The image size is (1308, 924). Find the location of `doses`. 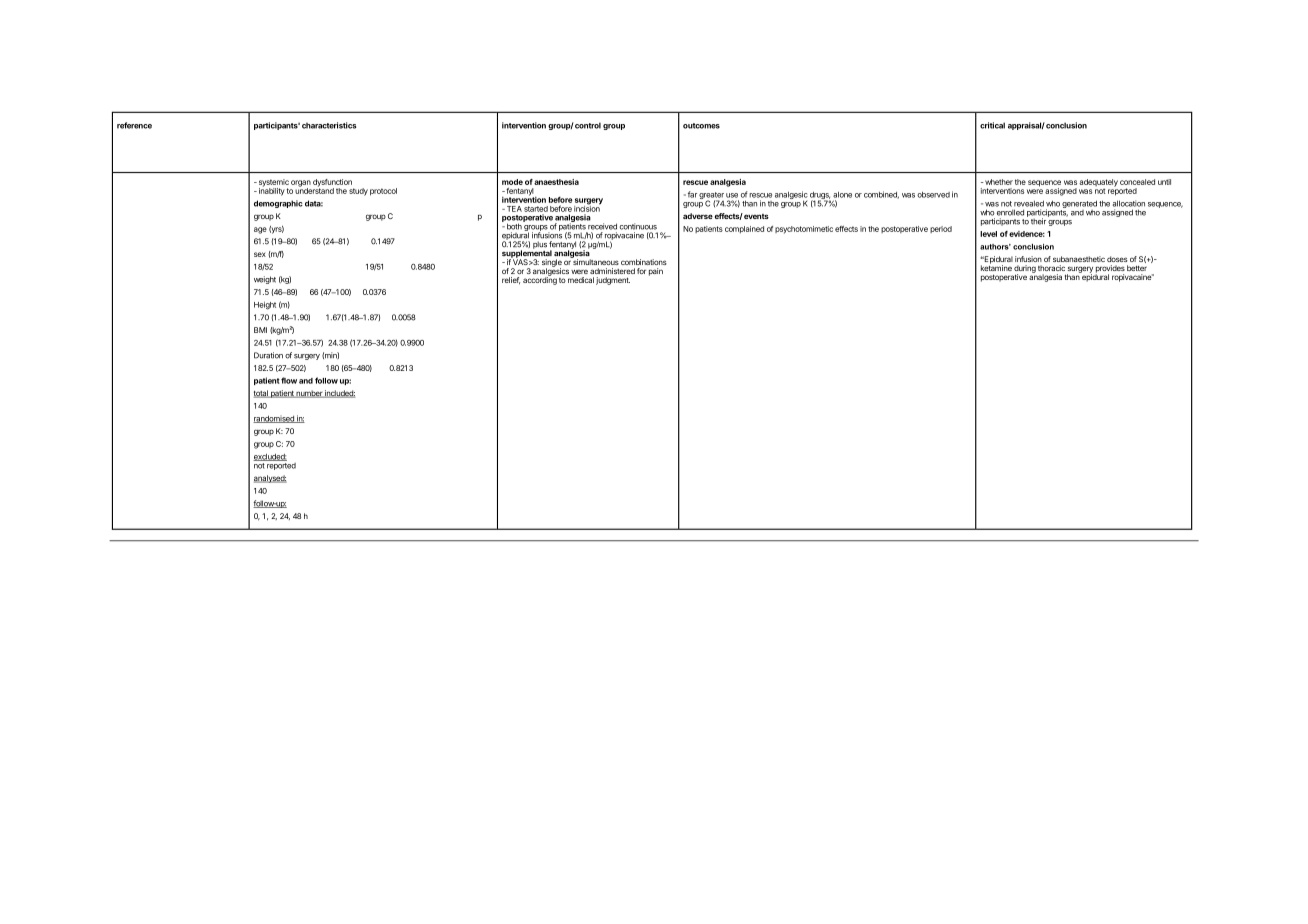

doses is located at coordinates (1117, 259).
